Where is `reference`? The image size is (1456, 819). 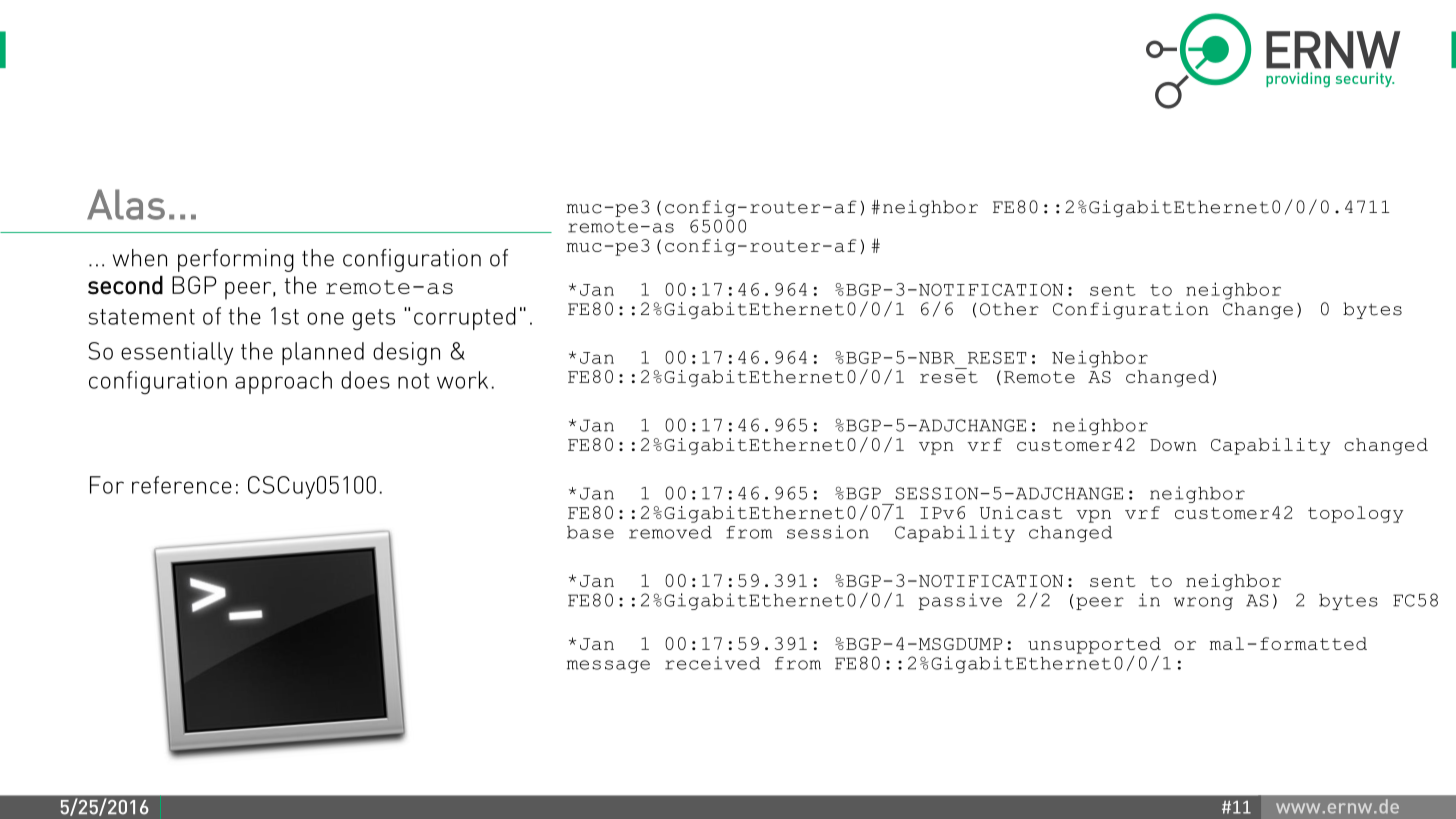 reference is located at coordinates (182, 485).
